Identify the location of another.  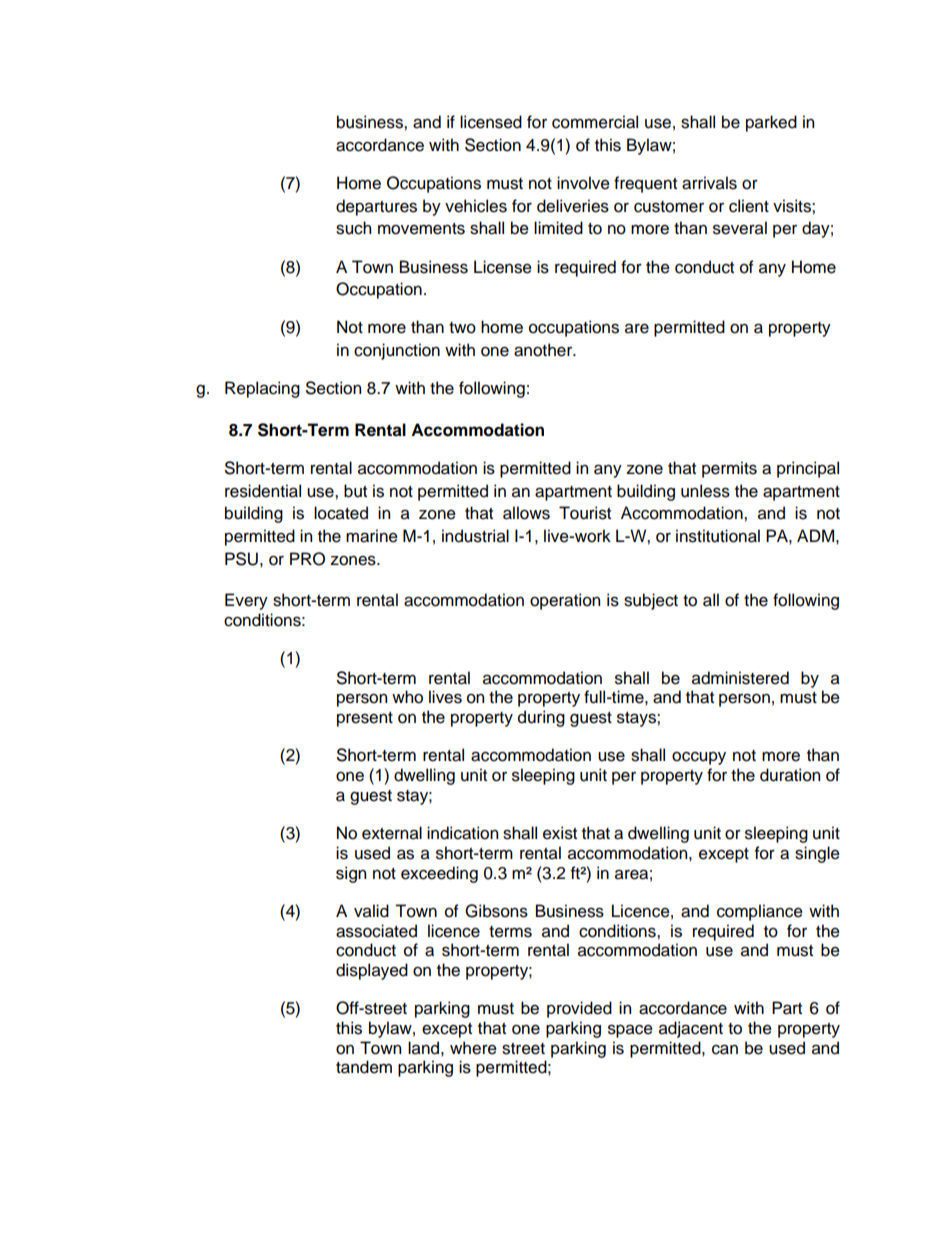
(544, 350).
